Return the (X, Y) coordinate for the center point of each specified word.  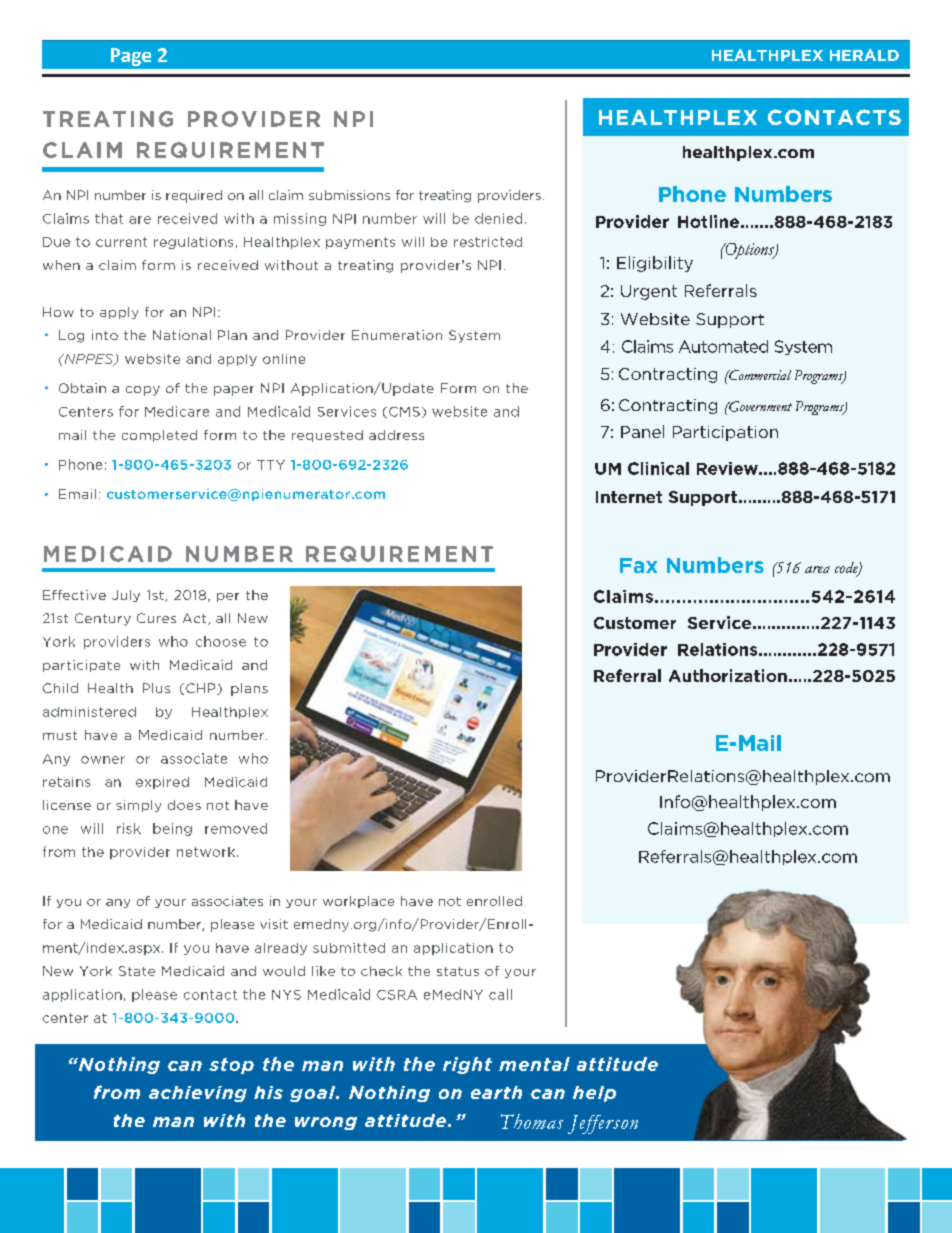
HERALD (864, 55)
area (817, 569)
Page (131, 57)
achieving (198, 1094)
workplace (358, 902)
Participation (725, 433)
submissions (349, 195)
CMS (404, 412)
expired (162, 783)
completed (159, 436)
